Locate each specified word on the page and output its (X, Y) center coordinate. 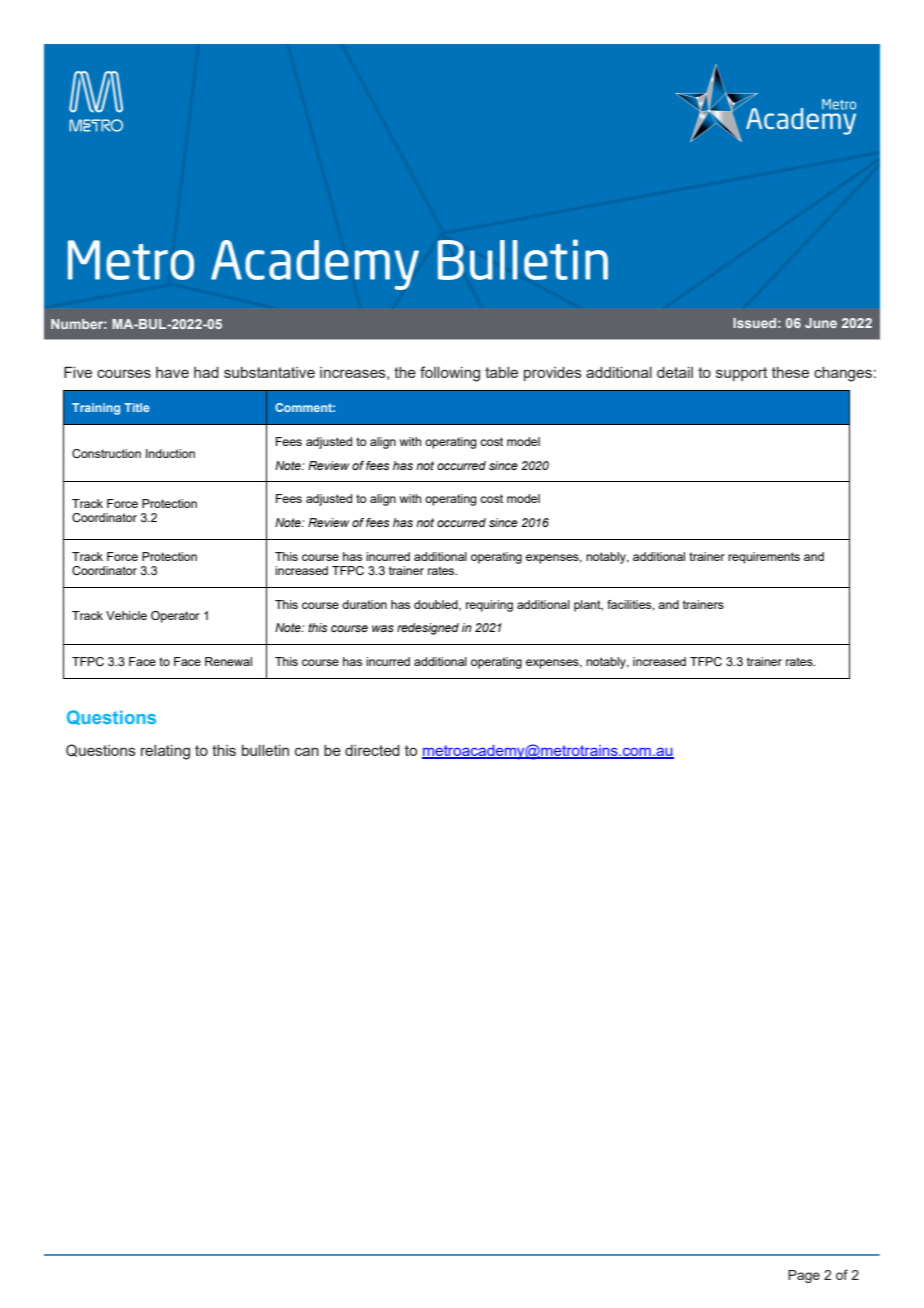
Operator (175, 617)
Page (804, 1276)
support (742, 374)
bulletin (265, 750)
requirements (764, 558)
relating (165, 752)
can (307, 751)
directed (372, 750)
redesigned (428, 629)
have (172, 372)
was (383, 628)
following (450, 374)
